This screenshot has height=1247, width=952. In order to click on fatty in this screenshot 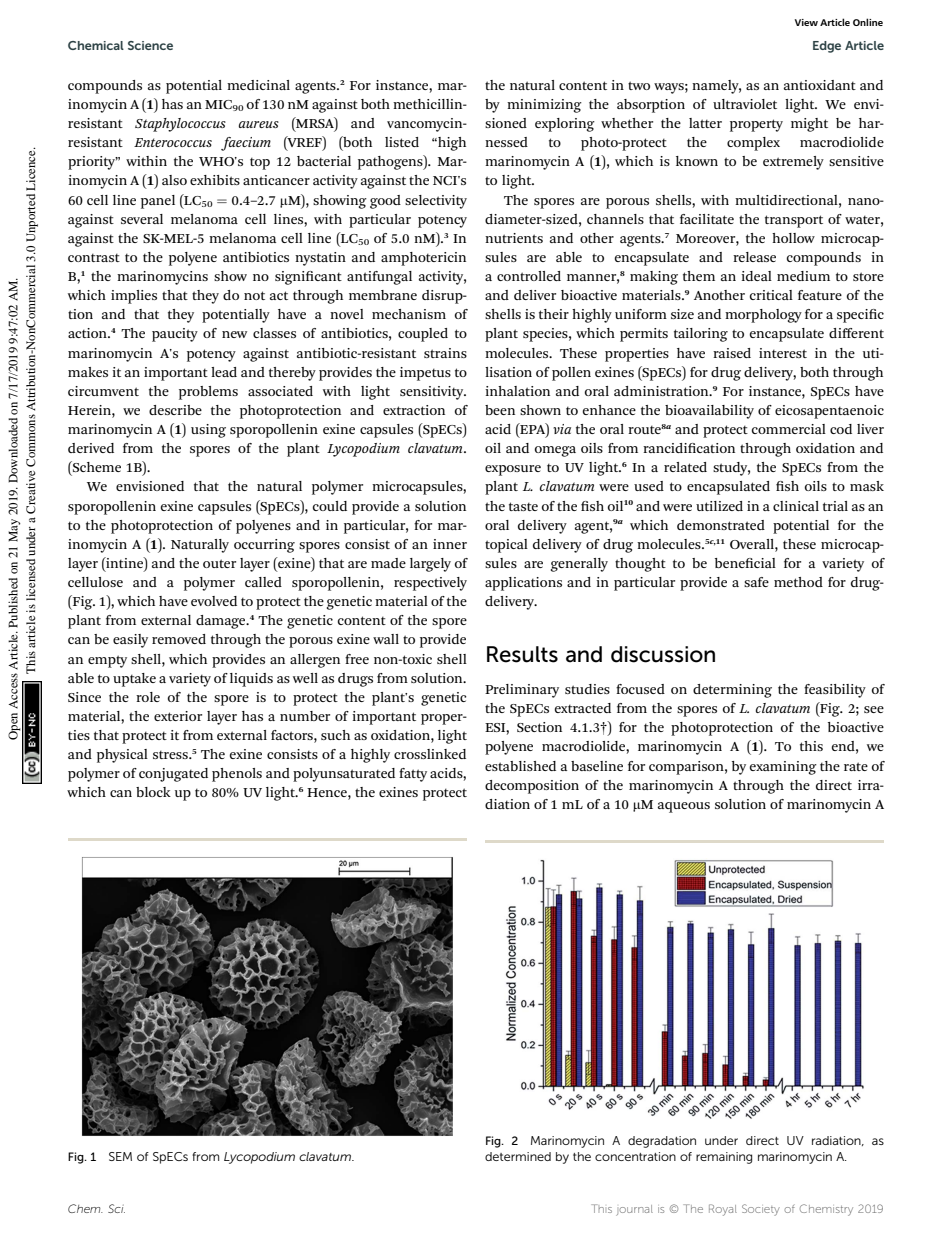, I will do `click(413, 775)`.
